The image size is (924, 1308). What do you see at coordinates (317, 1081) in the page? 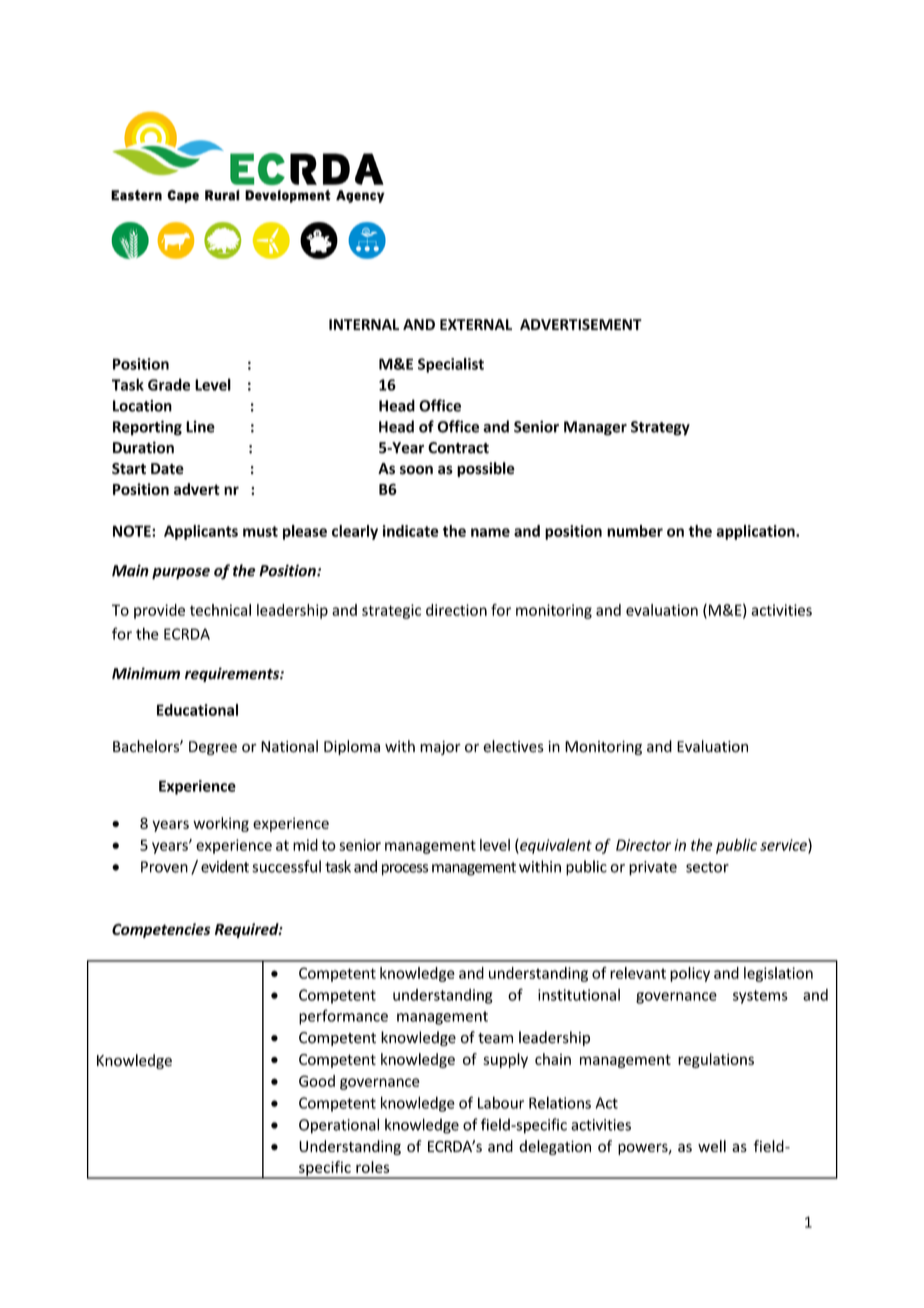
I see `Good` at bounding box center [317, 1081].
